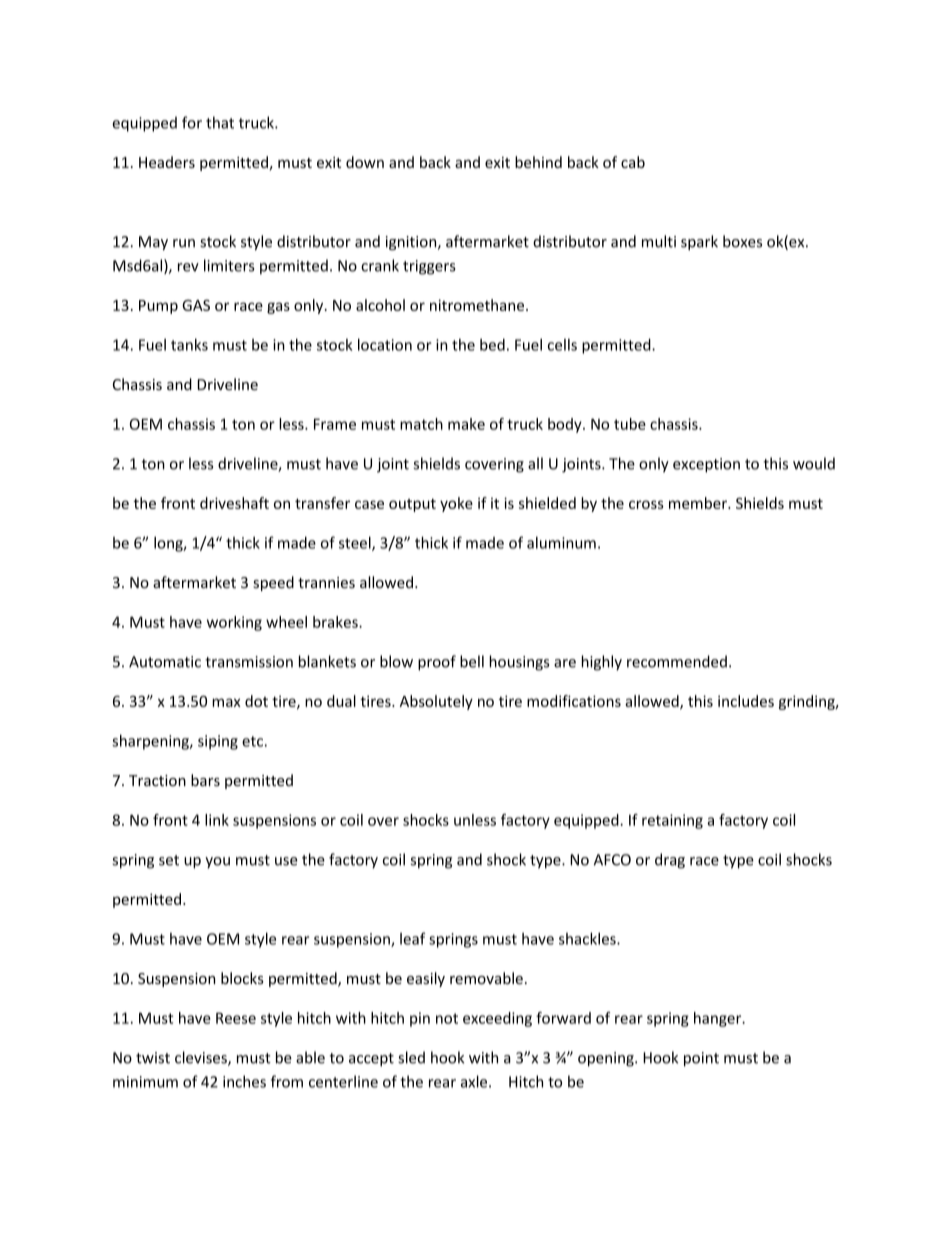 Image resolution: width=952 pixels, height=1233 pixels. I want to click on includes, so click(746, 701).
